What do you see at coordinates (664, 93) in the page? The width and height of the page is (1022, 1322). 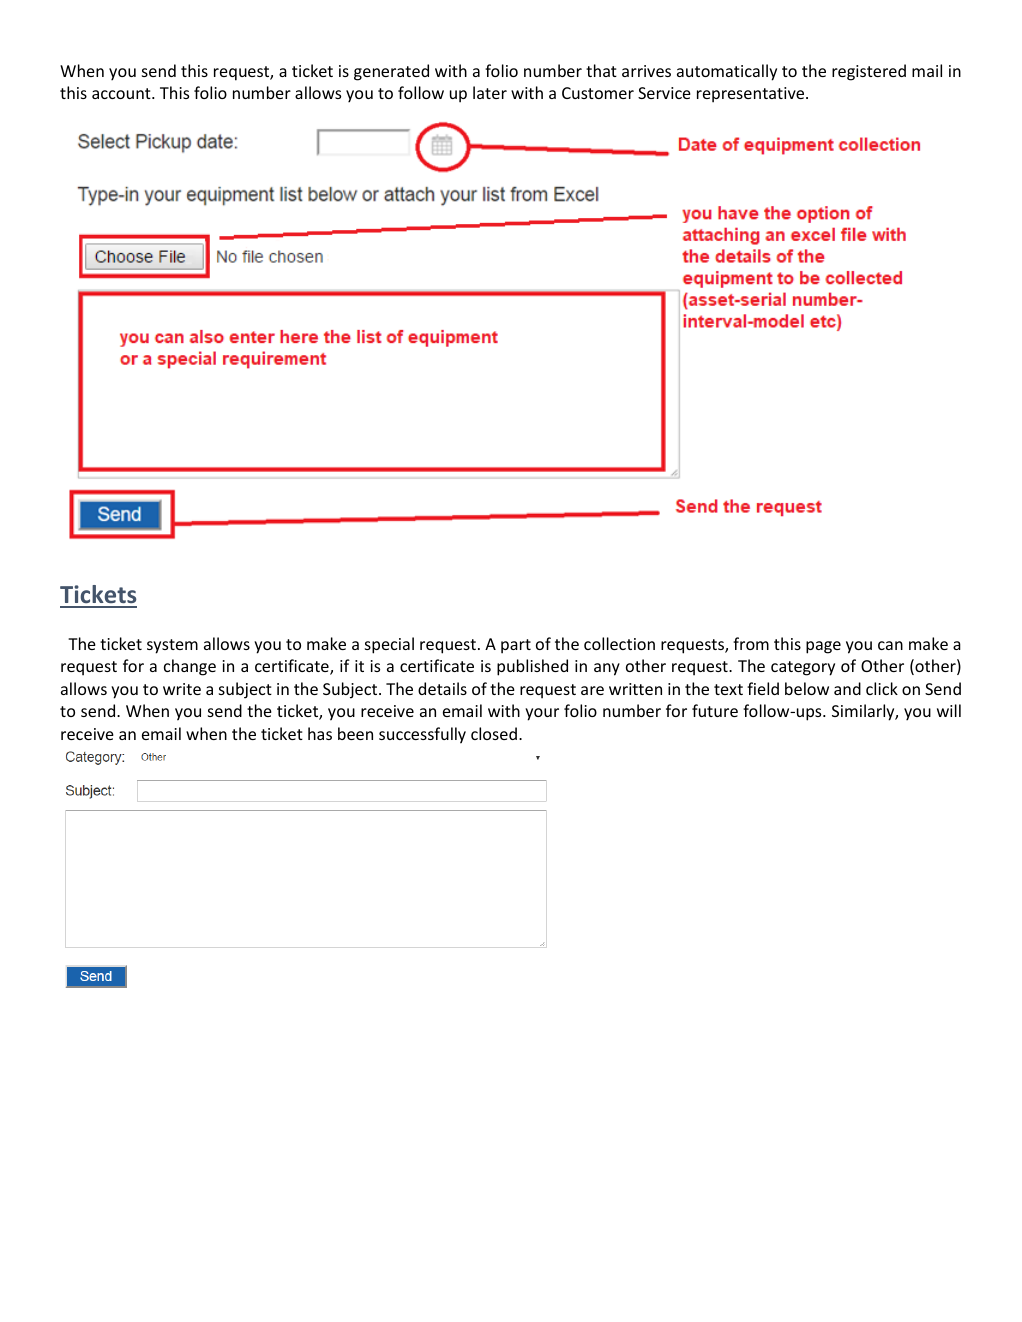 I see `Service` at bounding box center [664, 93].
